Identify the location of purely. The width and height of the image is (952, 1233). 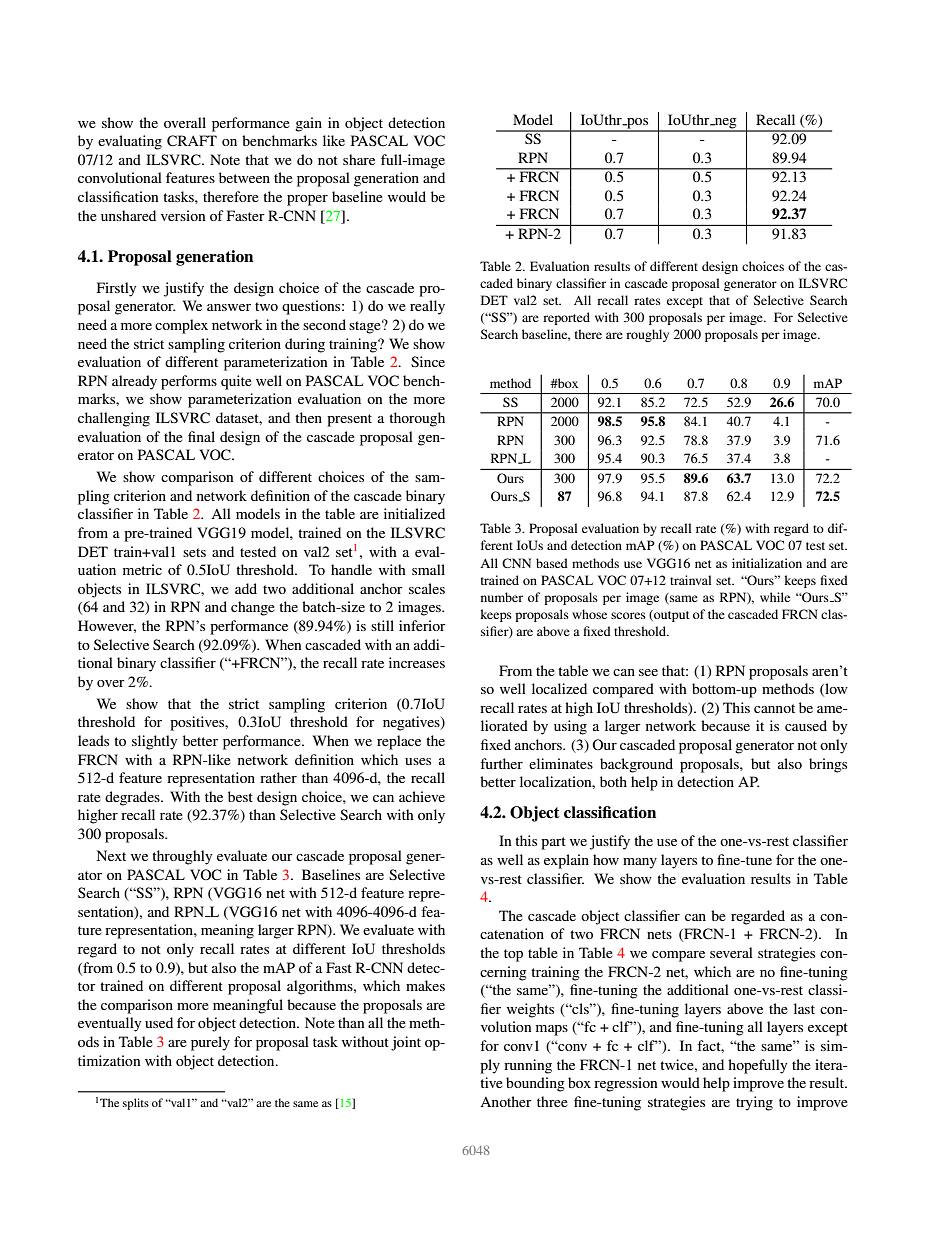
(210, 1043).
